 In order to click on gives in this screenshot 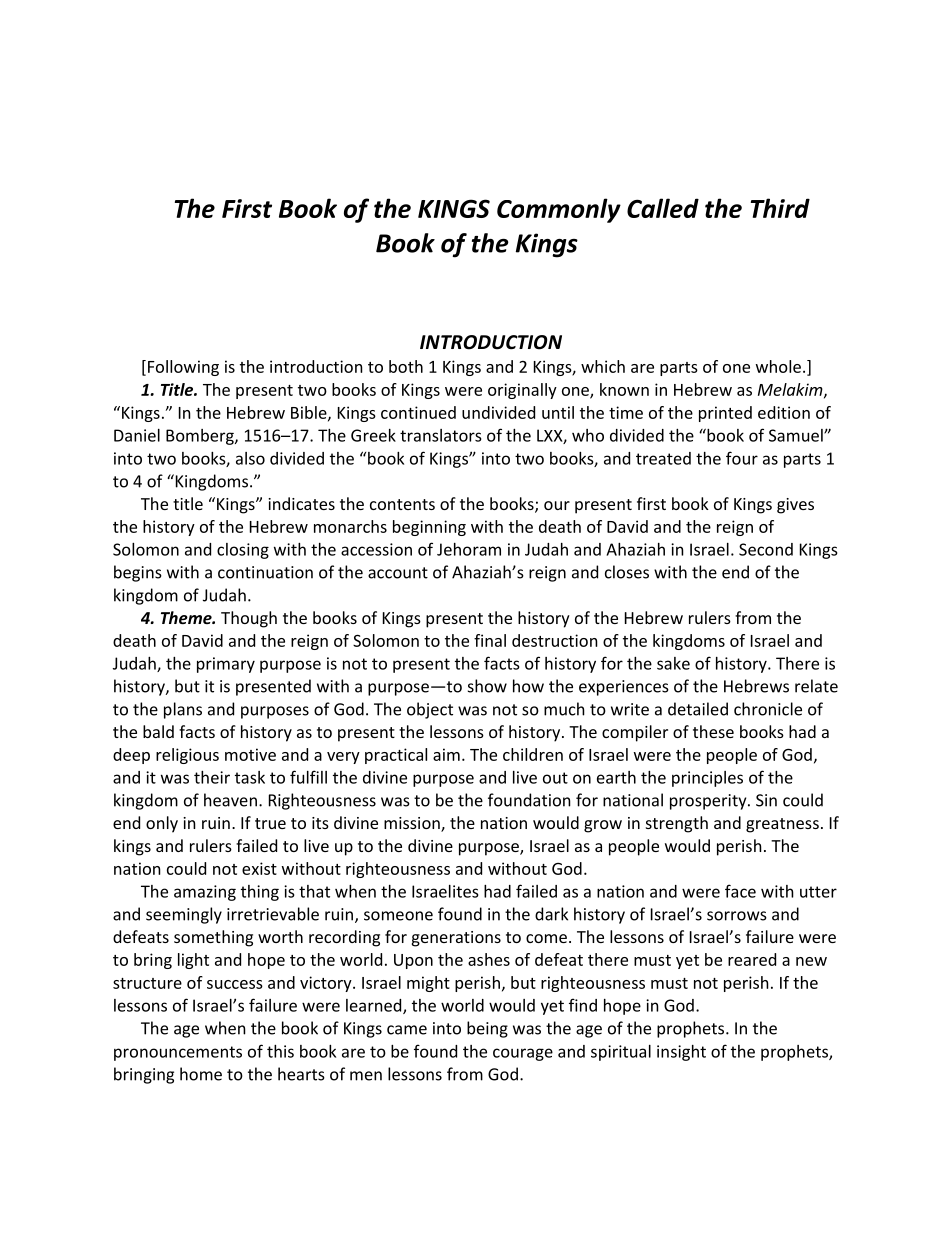, I will do `click(795, 506)`.
